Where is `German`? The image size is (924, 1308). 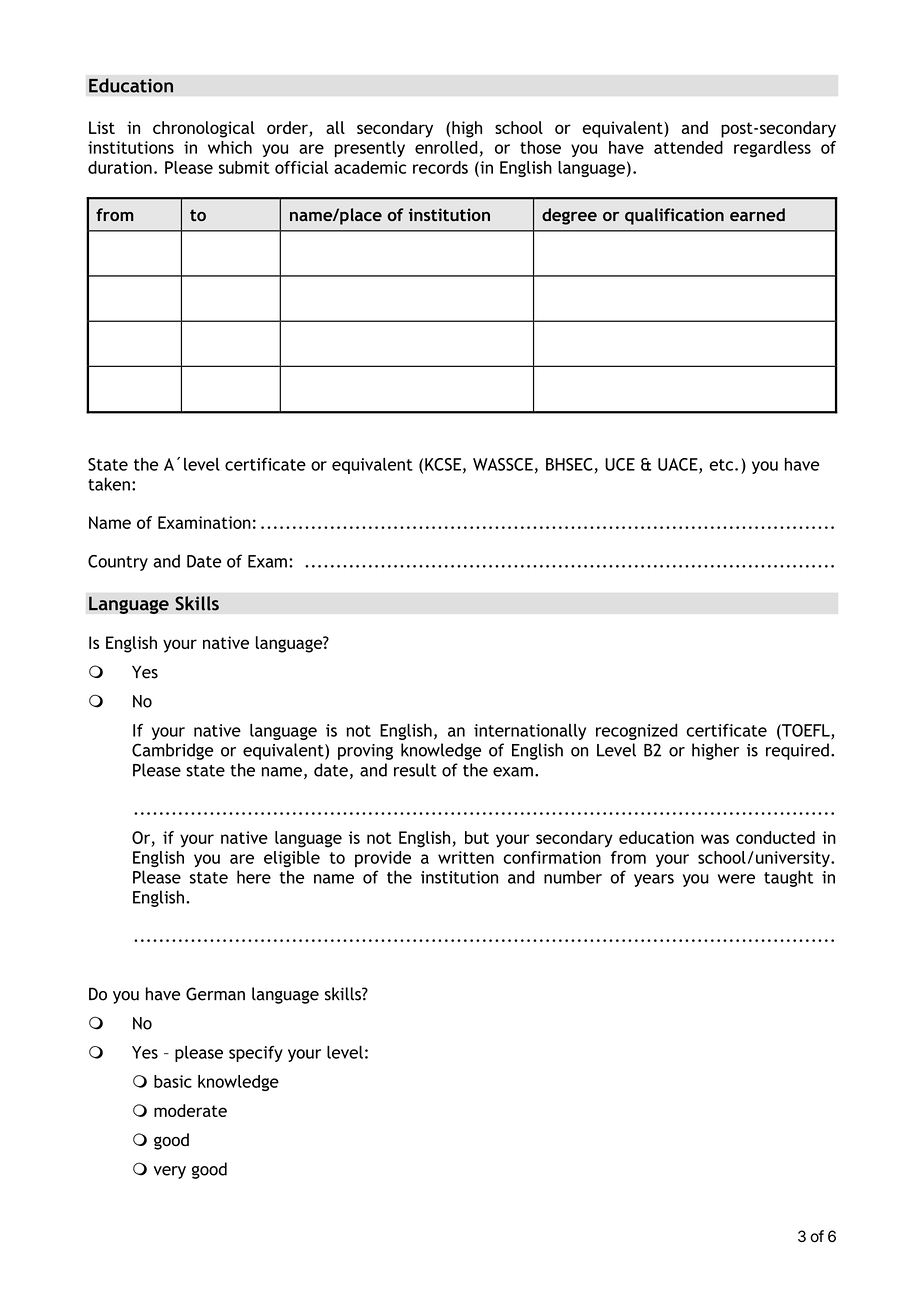 German is located at coordinates (215, 994).
